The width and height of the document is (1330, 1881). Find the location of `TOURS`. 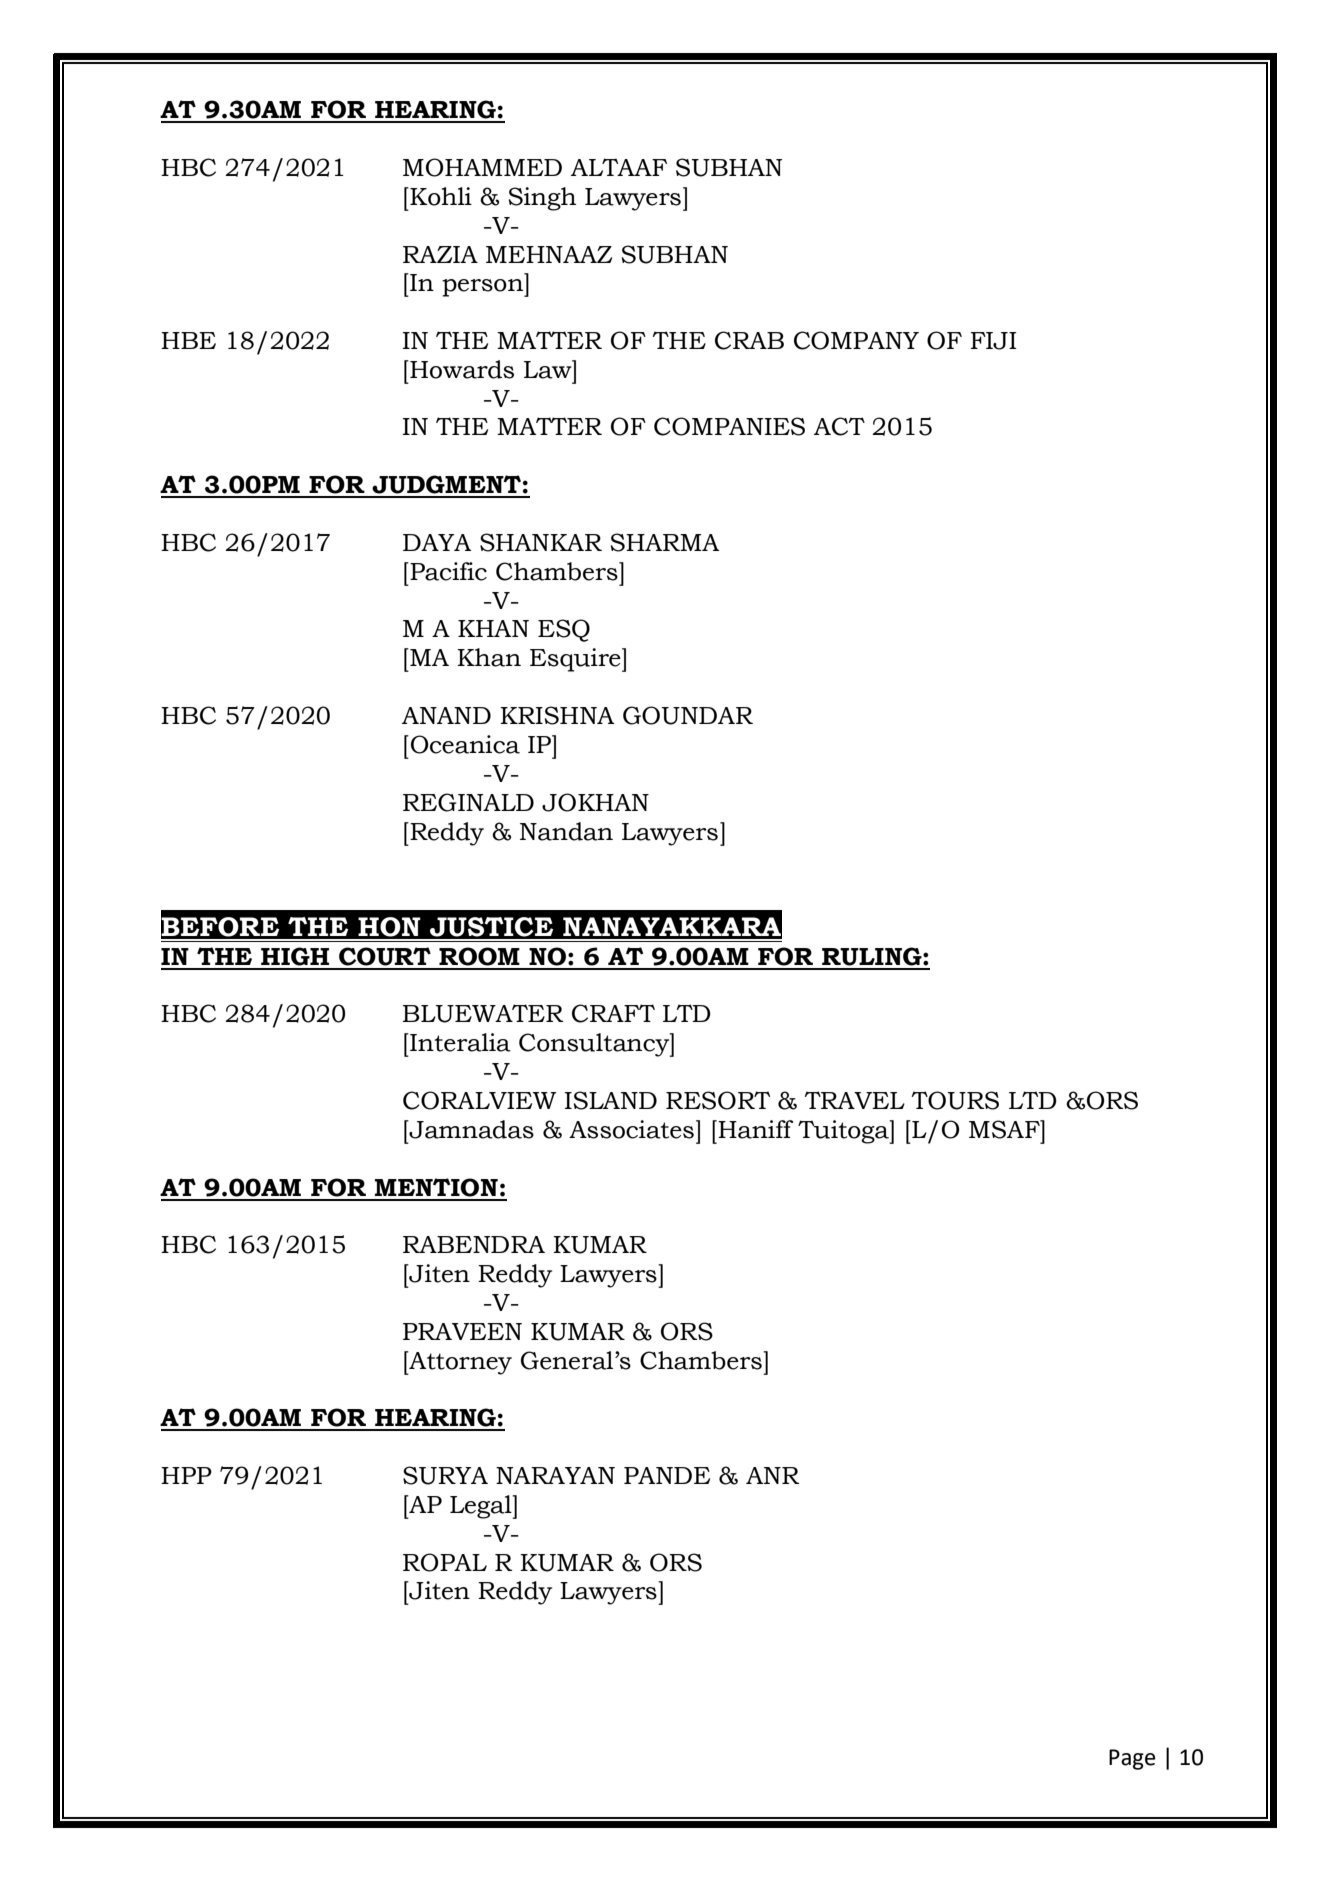

TOURS is located at coordinates (955, 1100).
